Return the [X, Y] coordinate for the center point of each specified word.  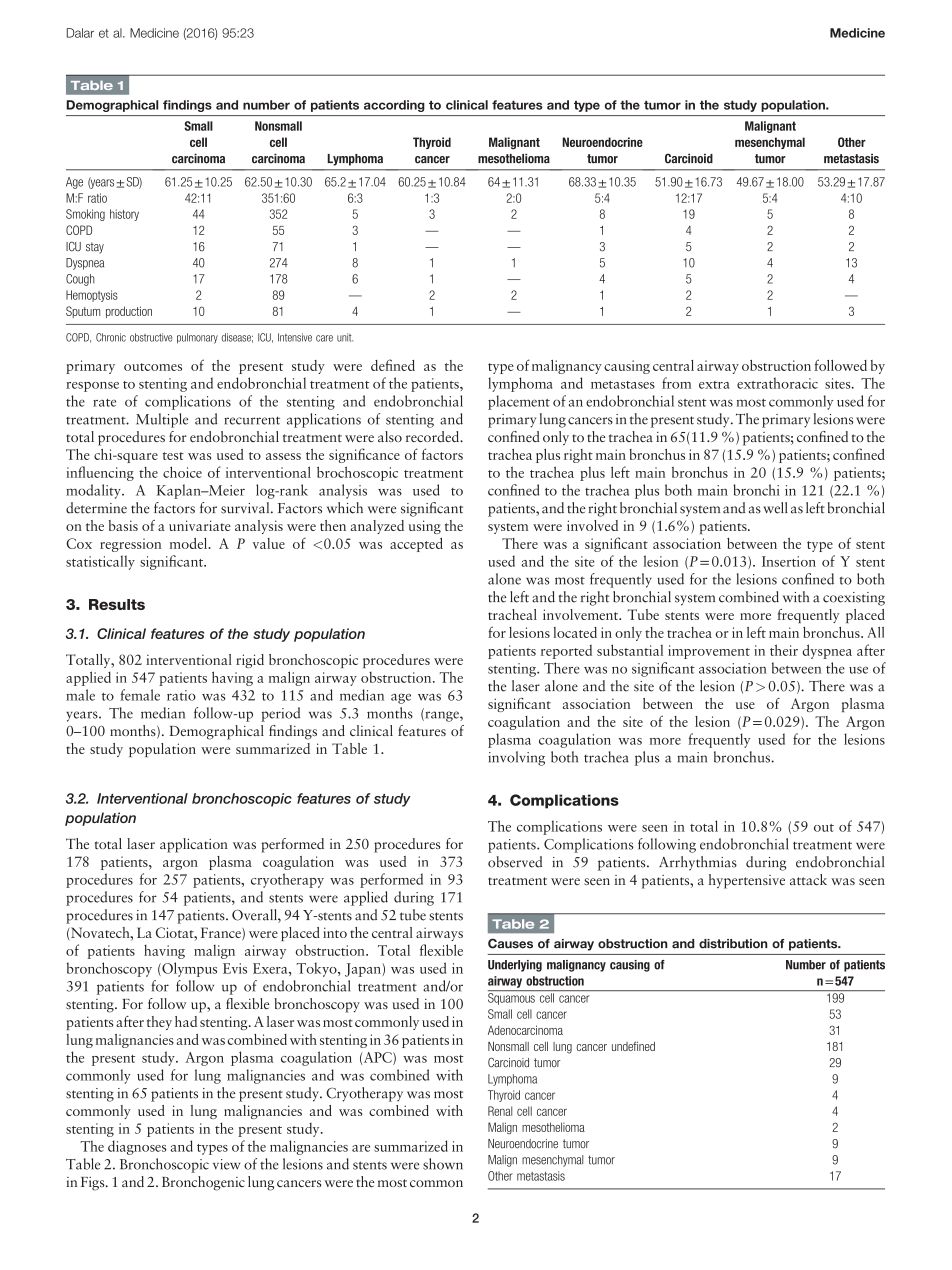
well [775, 508]
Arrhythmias [698, 863]
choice [182, 472]
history [124, 215]
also [390, 436]
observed [515, 862]
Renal [500, 1111]
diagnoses [137, 1147]
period [280, 714]
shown [443, 1164]
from [676, 383]
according [394, 106]
